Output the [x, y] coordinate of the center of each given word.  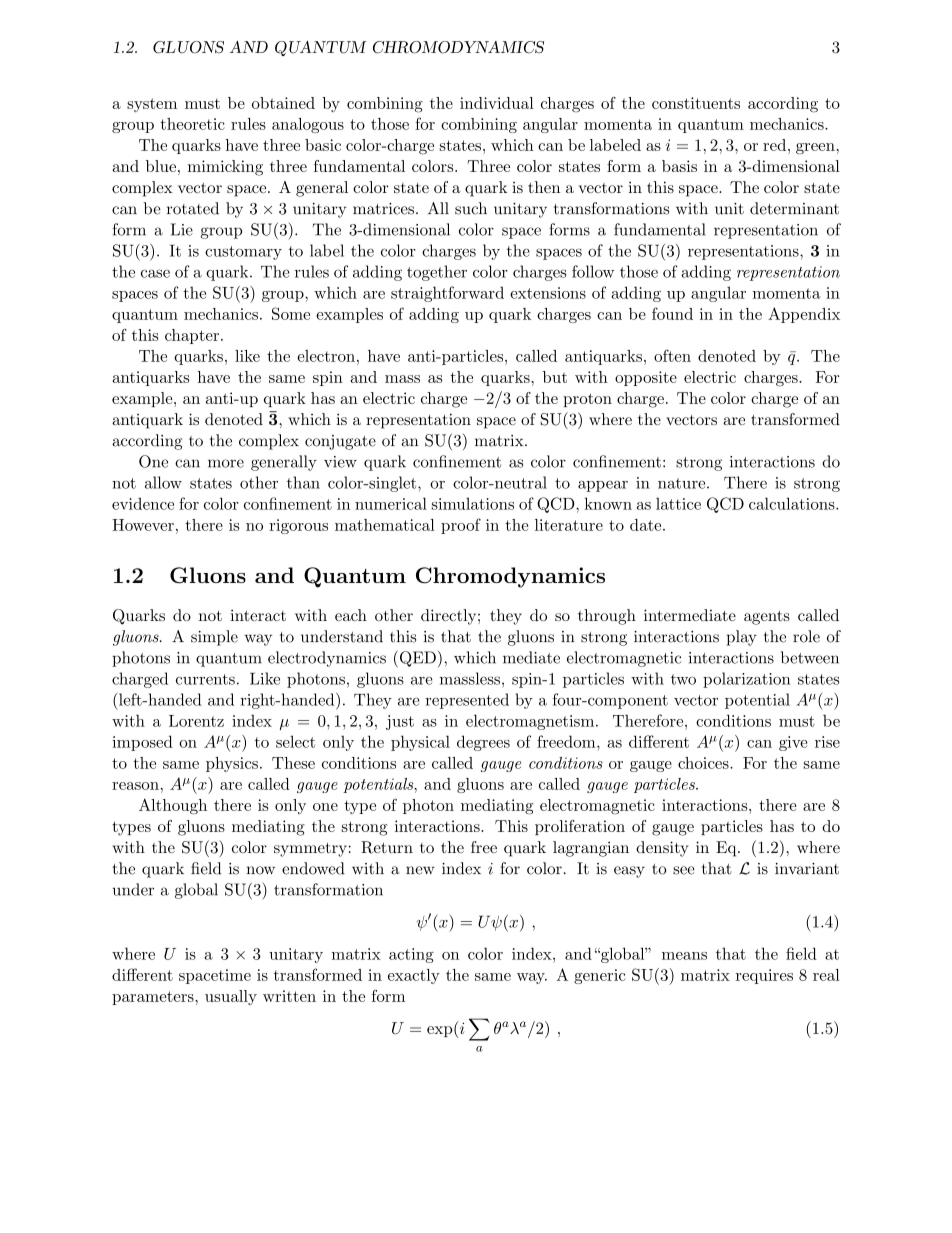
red [776, 145]
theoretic [192, 124]
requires [764, 976]
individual [497, 103]
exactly [414, 976]
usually [231, 997]
